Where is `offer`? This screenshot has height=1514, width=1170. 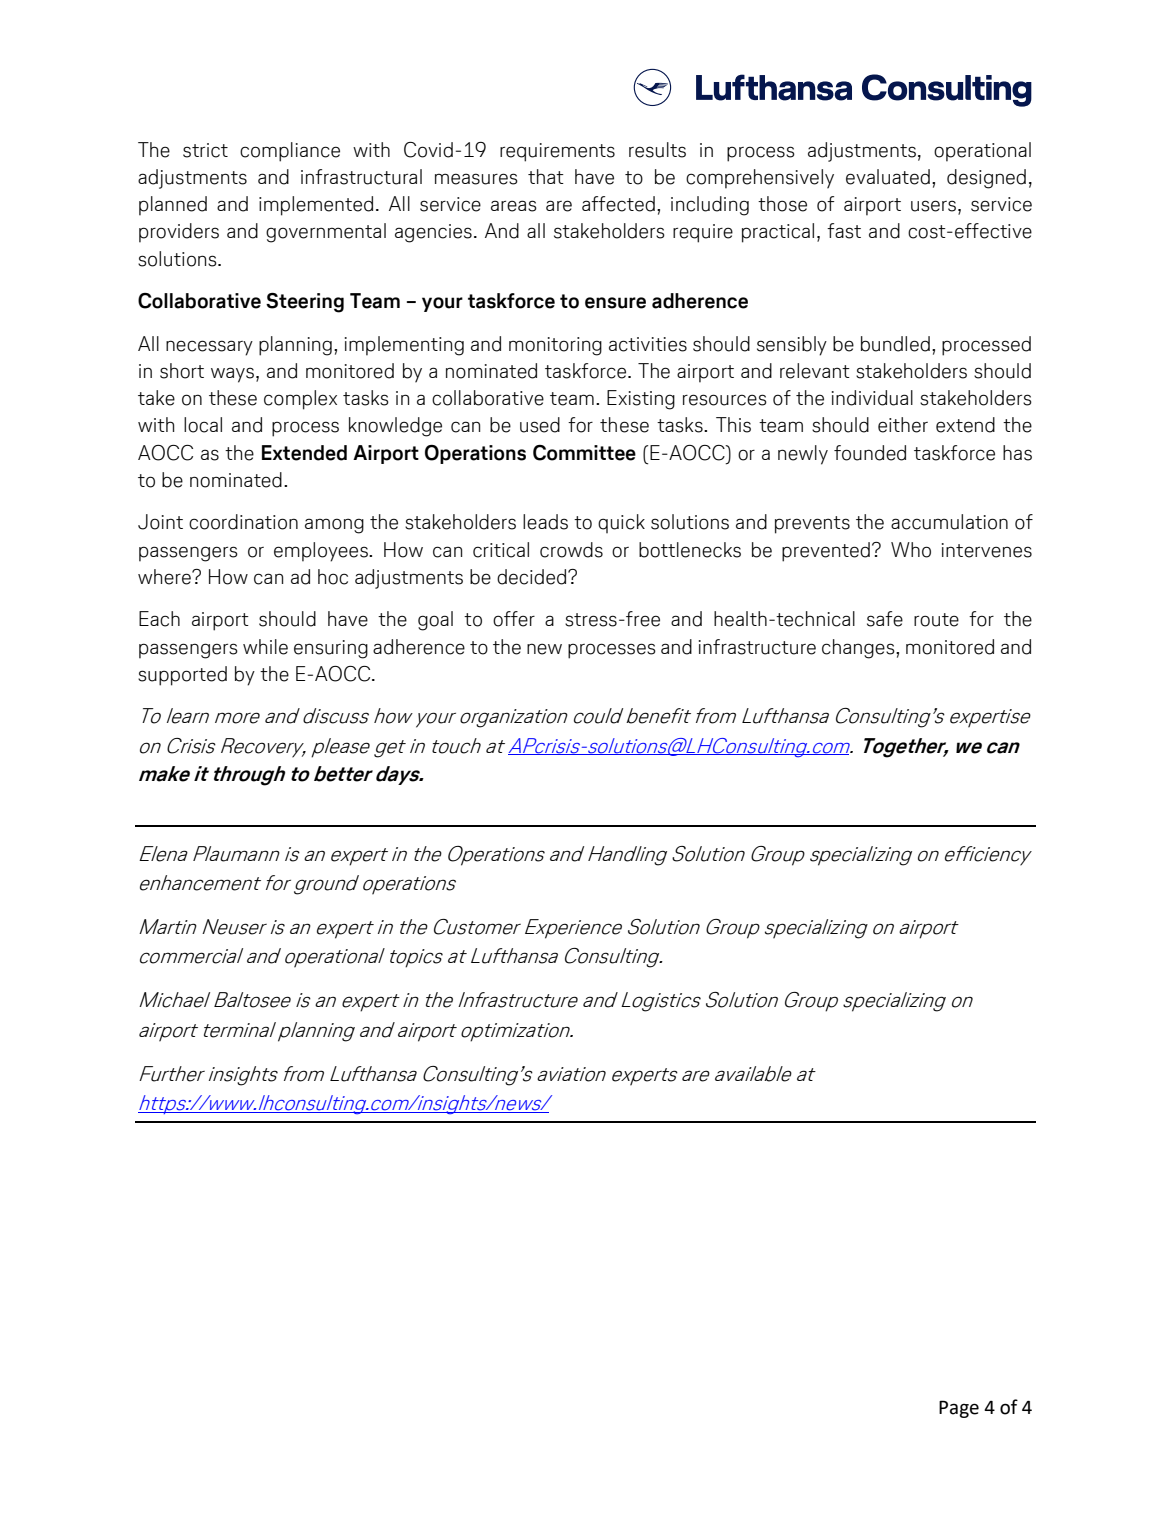 offer is located at coordinates (514, 619).
